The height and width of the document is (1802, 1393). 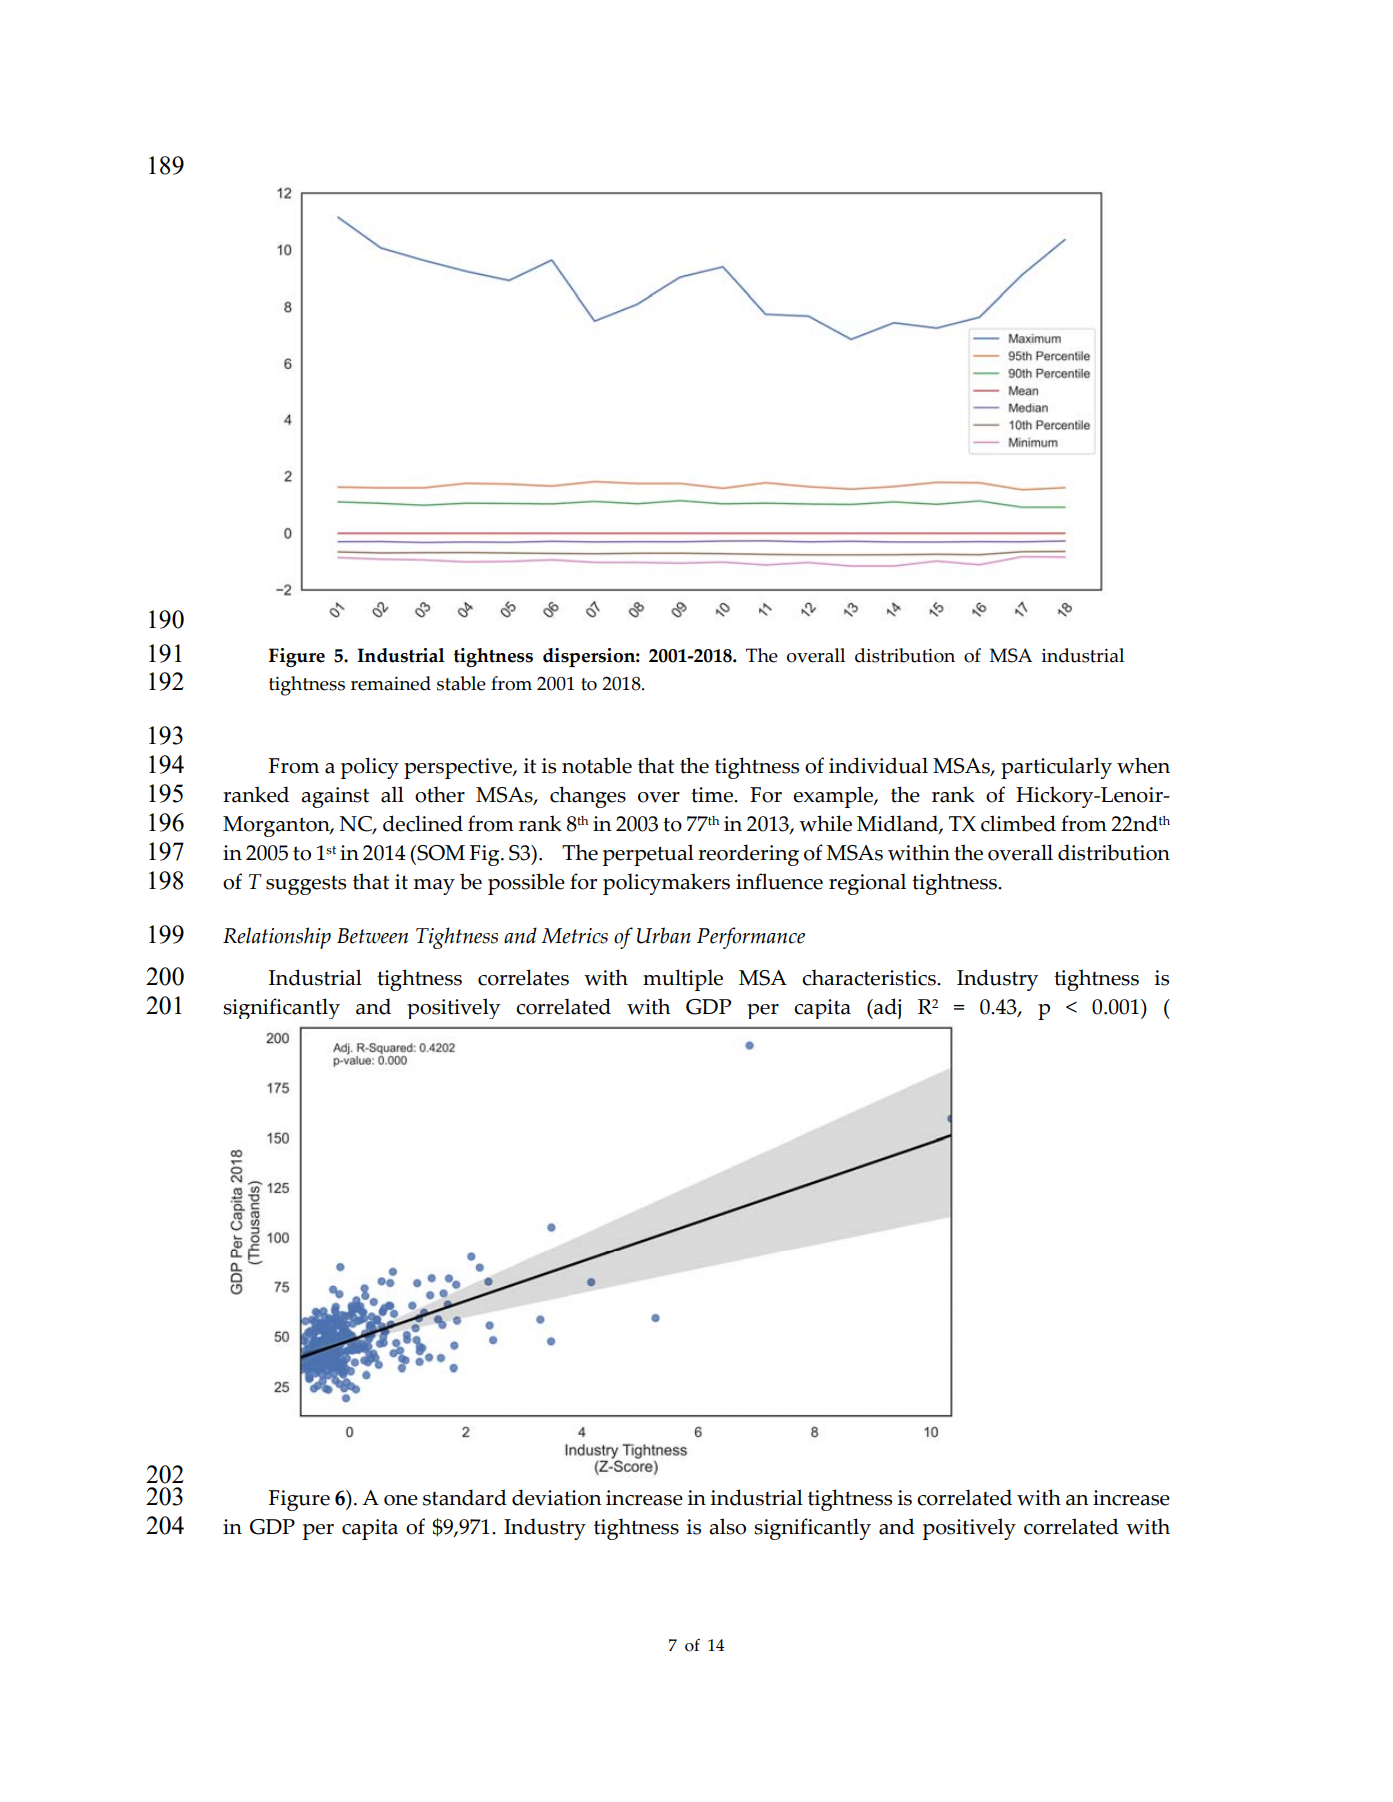 I want to click on also, so click(x=727, y=1526).
